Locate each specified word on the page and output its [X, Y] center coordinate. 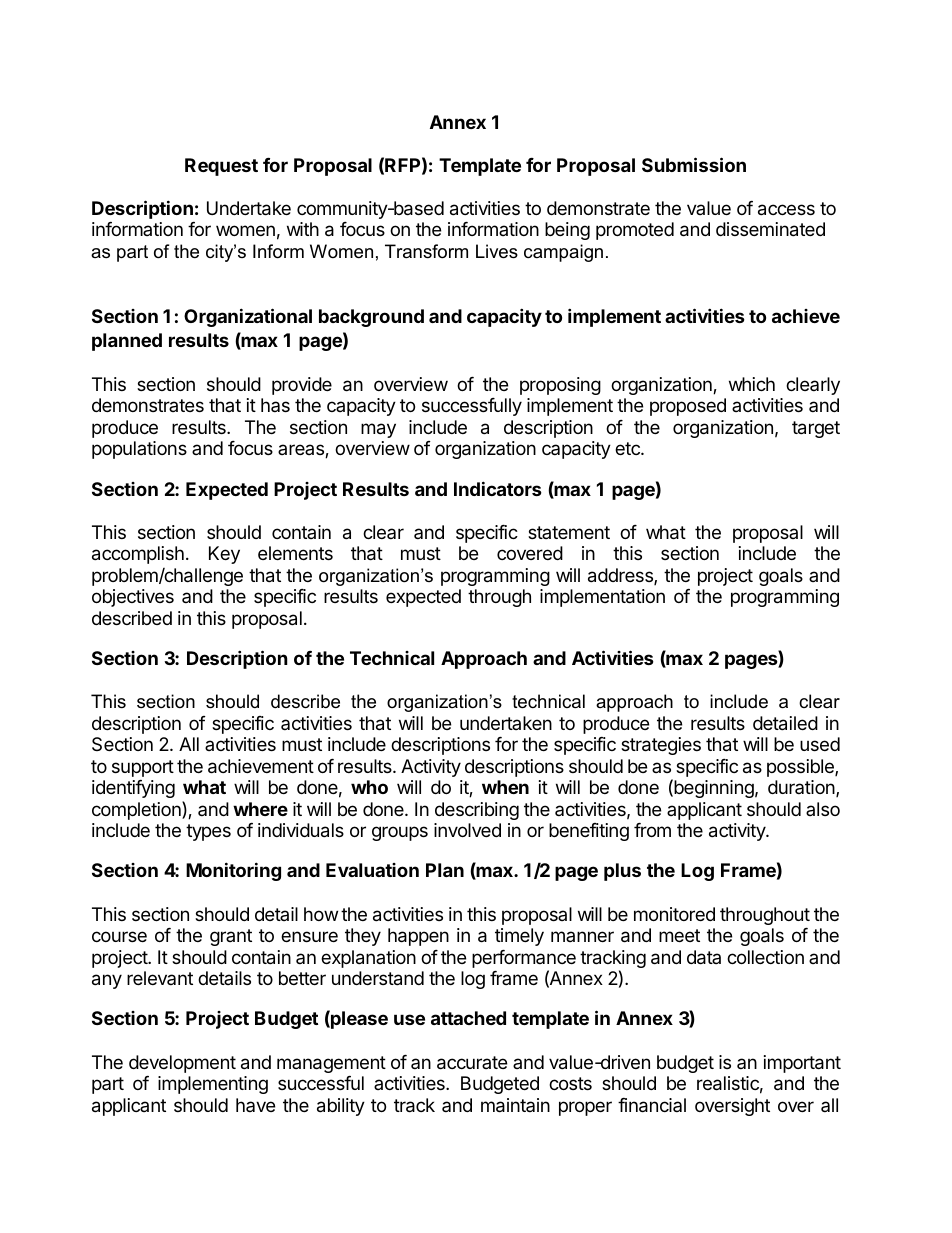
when [505, 787]
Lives [497, 251]
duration [801, 787]
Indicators [498, 488]
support [143, 768]
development [182, 1064]
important [802, 1064]
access [786, 210]
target [816, 429]
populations [139, 450]
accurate [472, 1063]
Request [221, 167]
